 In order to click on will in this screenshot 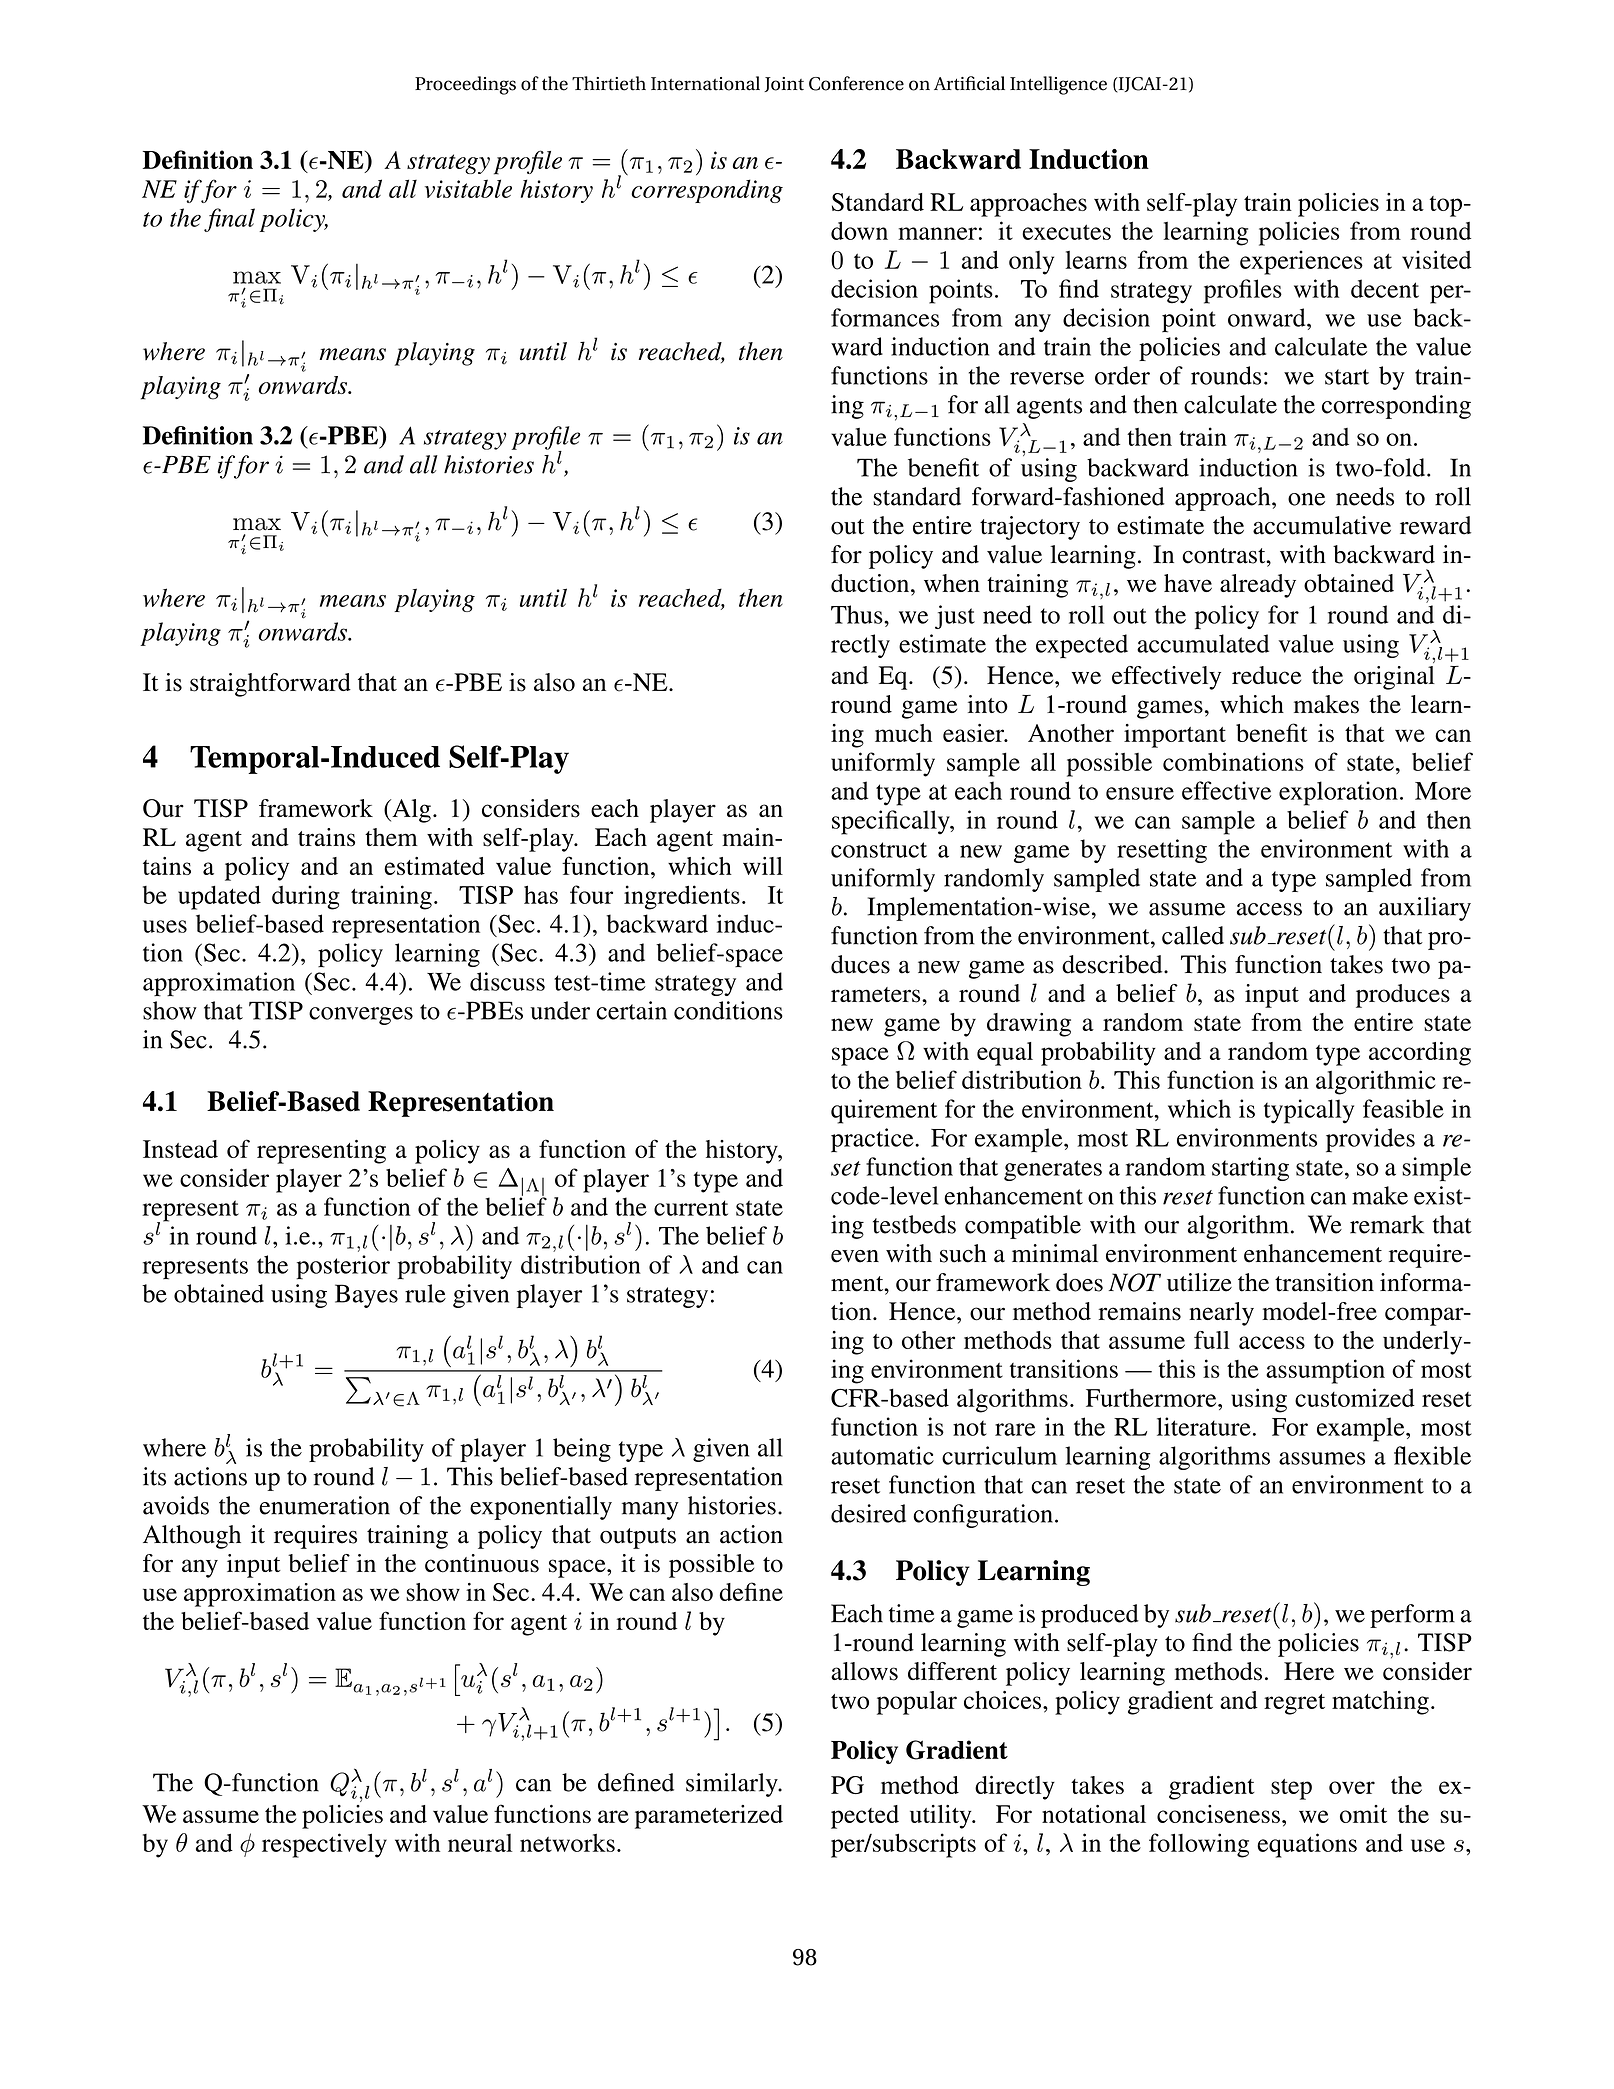, I will do `click(763, 866)`.
